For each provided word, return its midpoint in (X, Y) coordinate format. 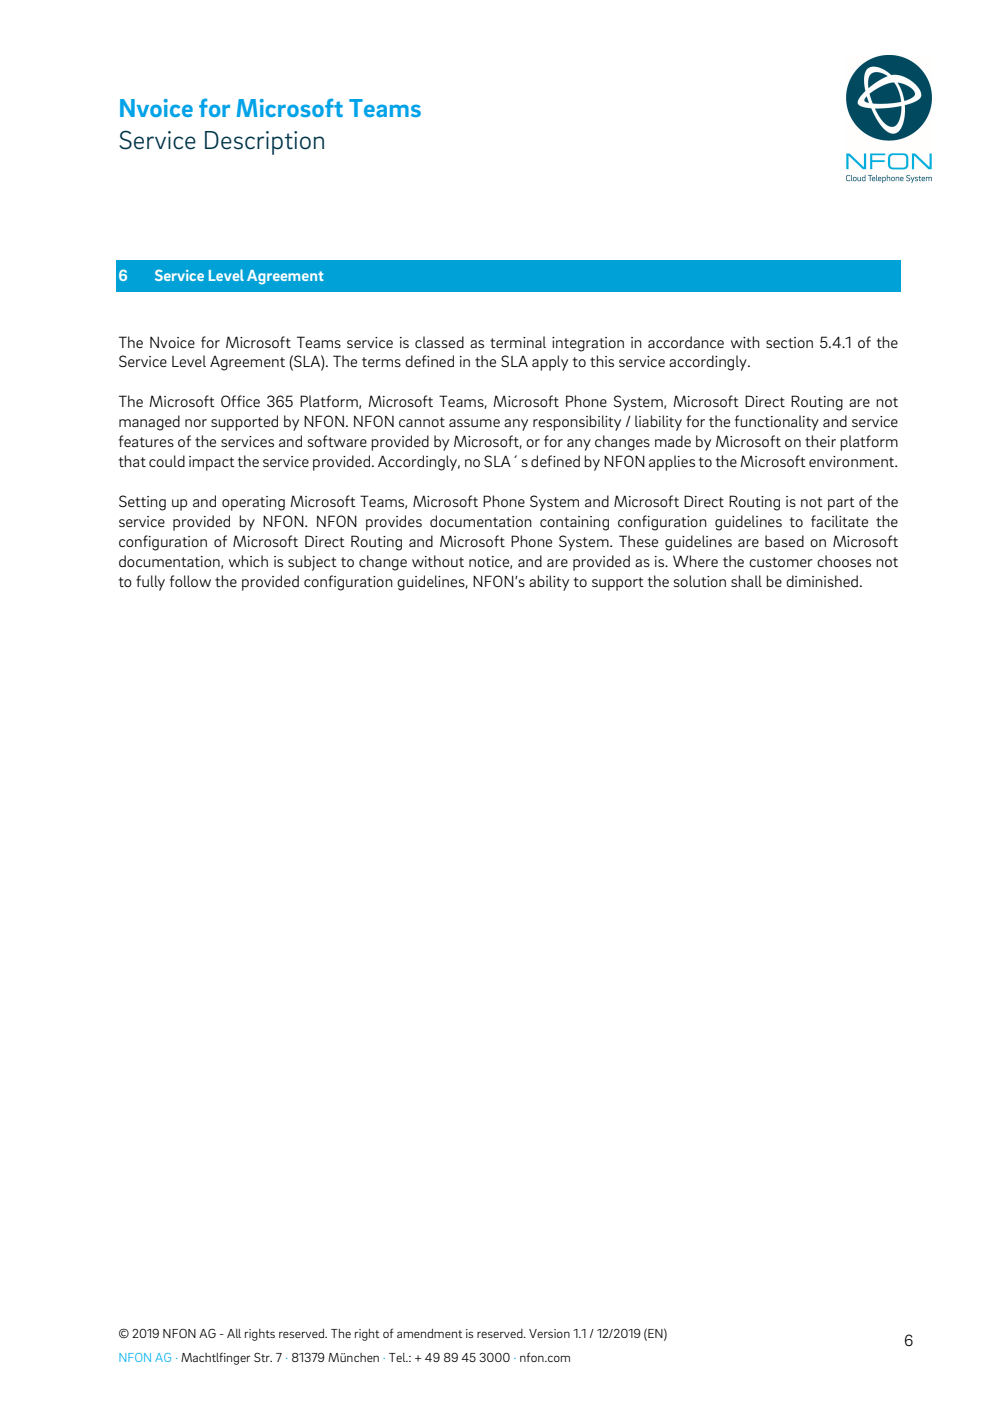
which (248, 561)
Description (264, 143)
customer (781, 562)
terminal (518, 342)
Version (549, 1333)
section (789, 342)
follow (190, 581)
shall (746, 581)
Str (263, 1357)
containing (574, 523)
